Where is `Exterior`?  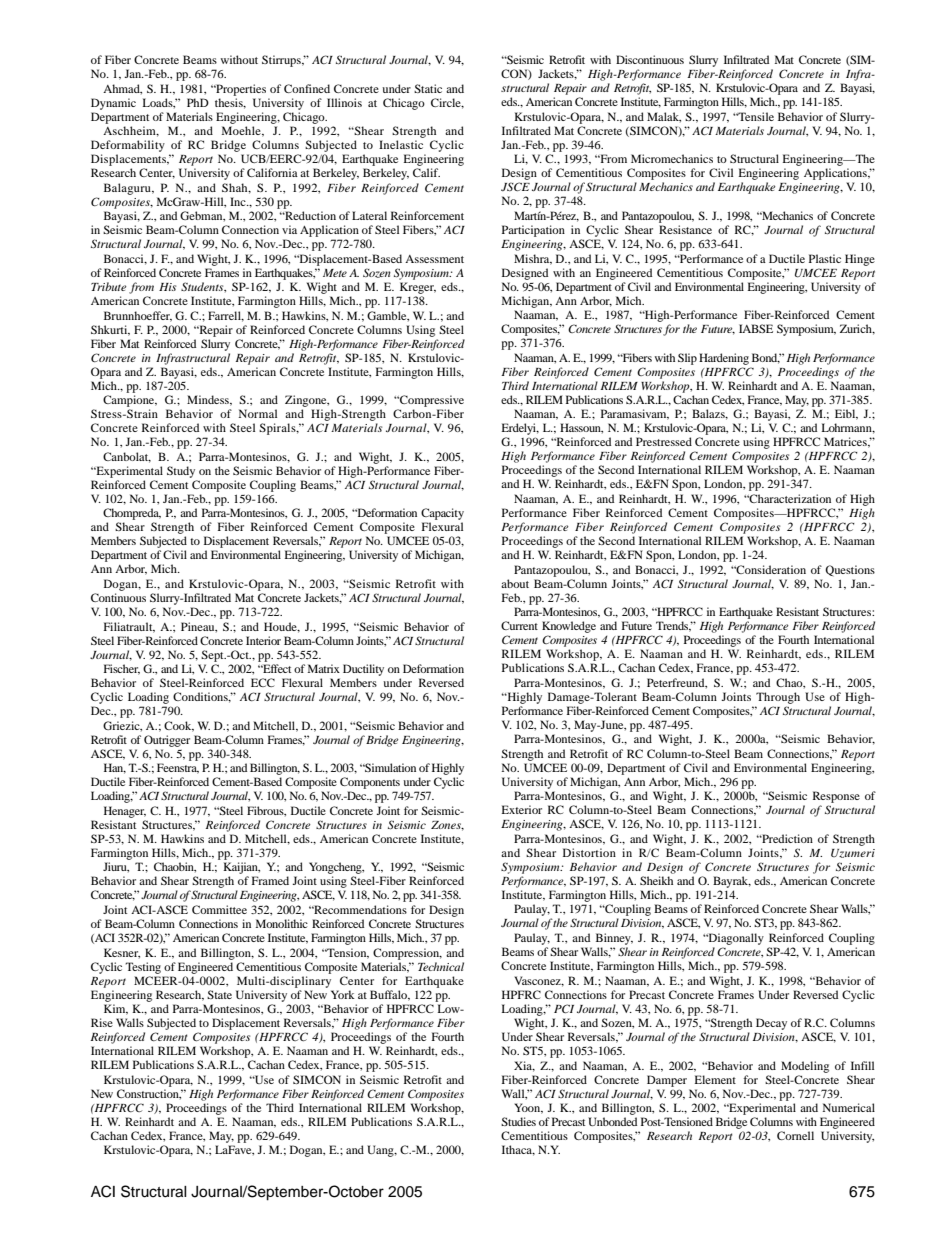
Exterior is located at coordinates (522, 809).
